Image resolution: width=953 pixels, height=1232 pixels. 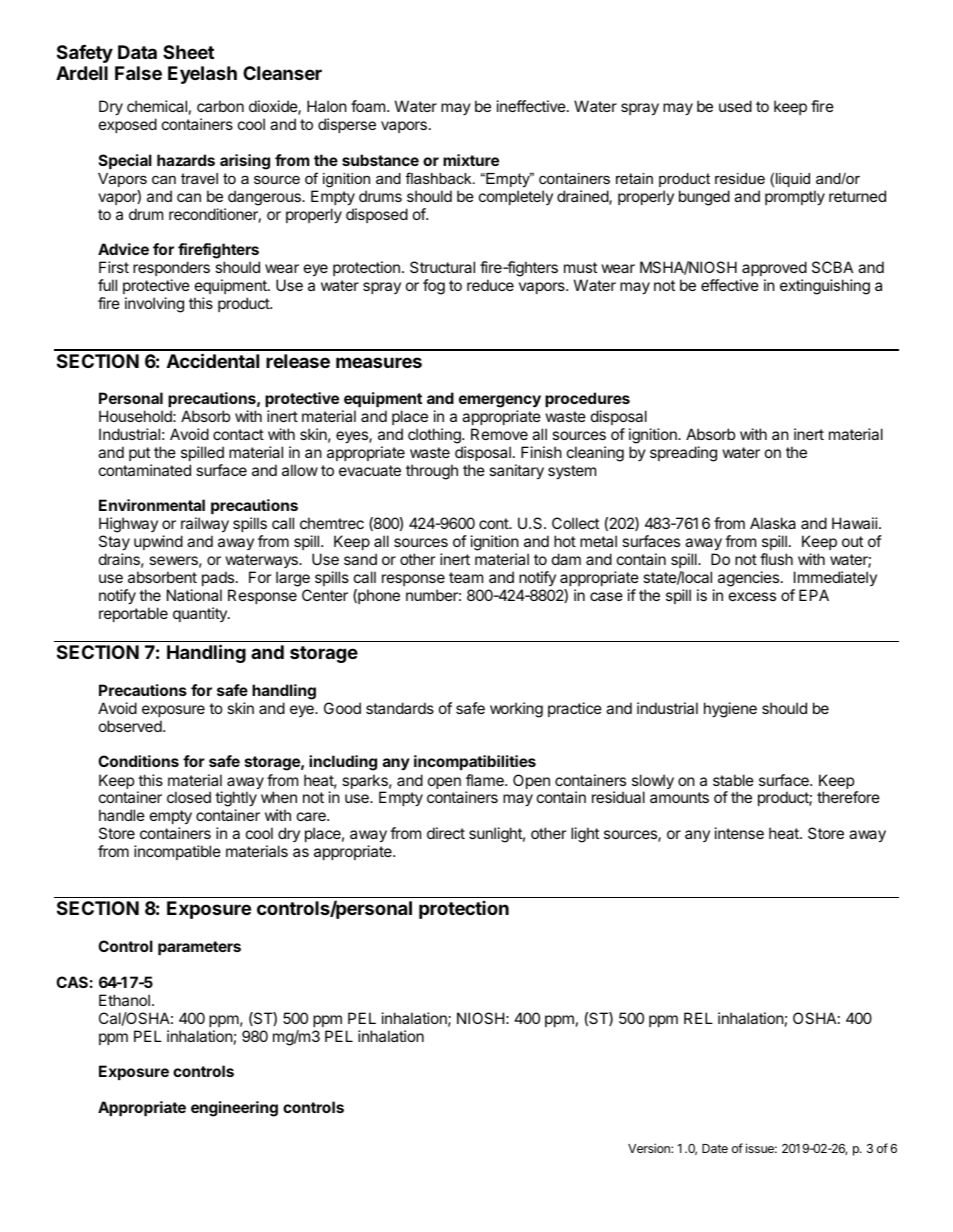 What do you see at coordinates (202, 75) in the page?
I see `Eyelash` at bounding box center [202, 75].
